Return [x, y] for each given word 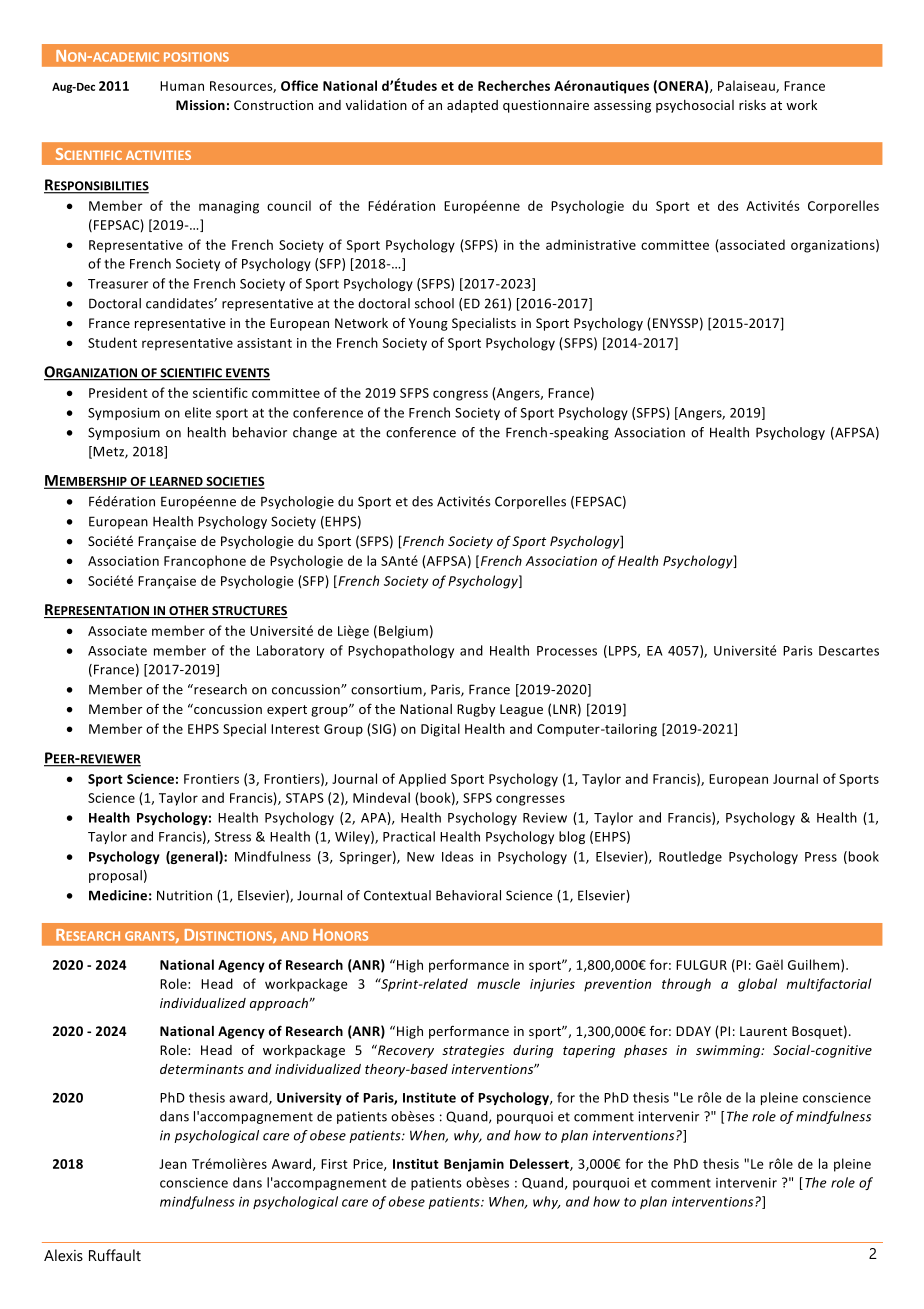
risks [752, 105]
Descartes [849, 651]
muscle [498, 983]
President [118, 392]
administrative [591, 244]
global [757, 985]
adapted [472, 106]
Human [182, 86]
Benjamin [474, 1165]
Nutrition [184, 895]
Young [428, 324]
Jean [173, 1164]
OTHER [189, 612]
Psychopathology [401, 651]
